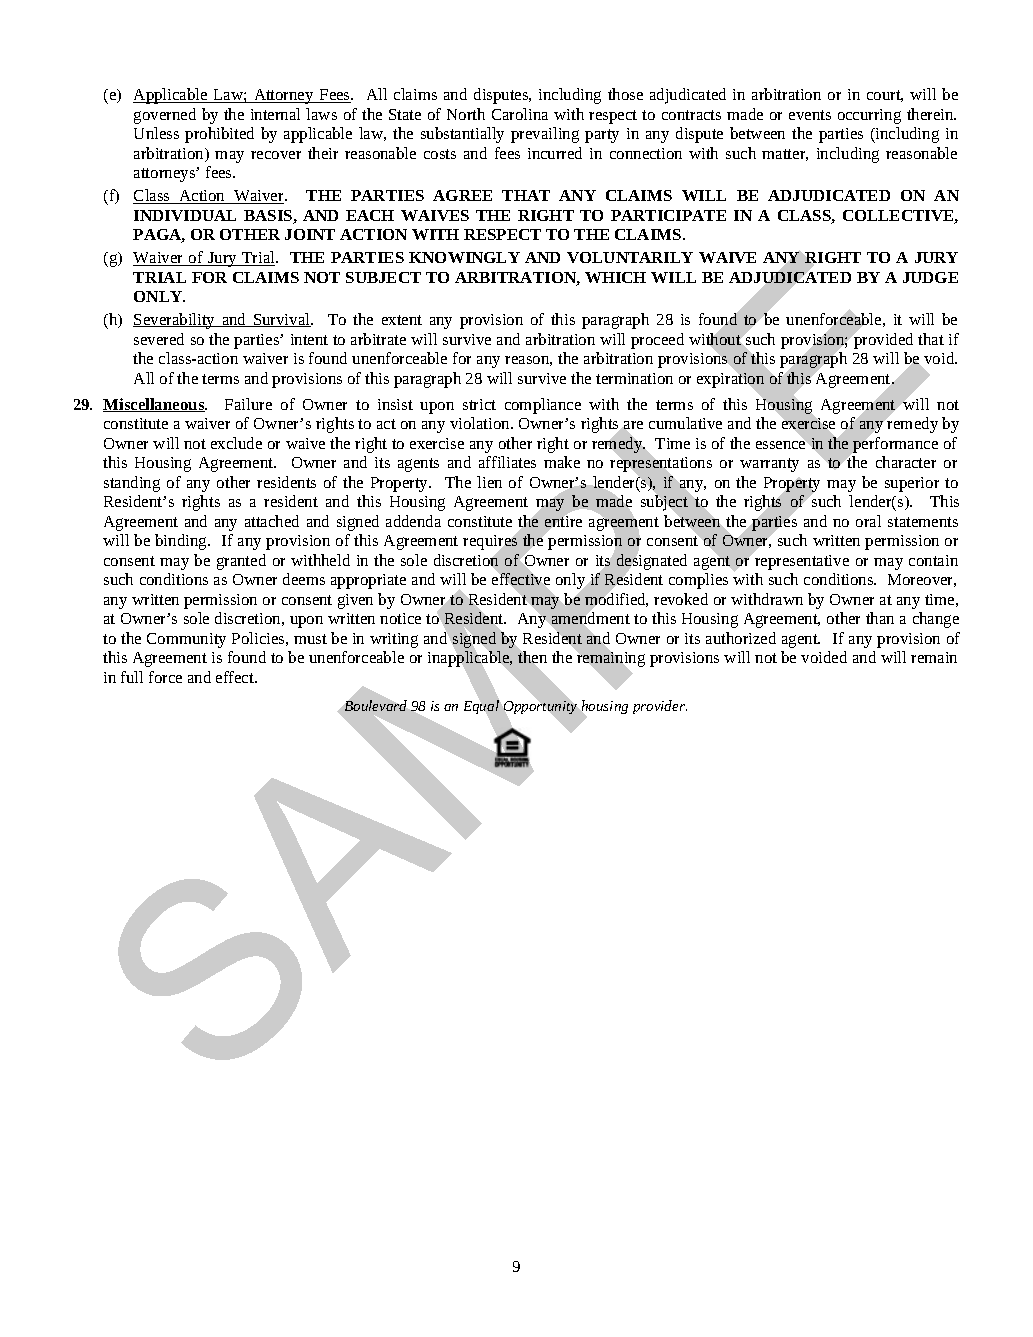 This screenshot has height=1337, width=1033. What do you see at coordinates (520, 114) in the screenshot?
I see `Carolina` at bounding box center [520, 114].
